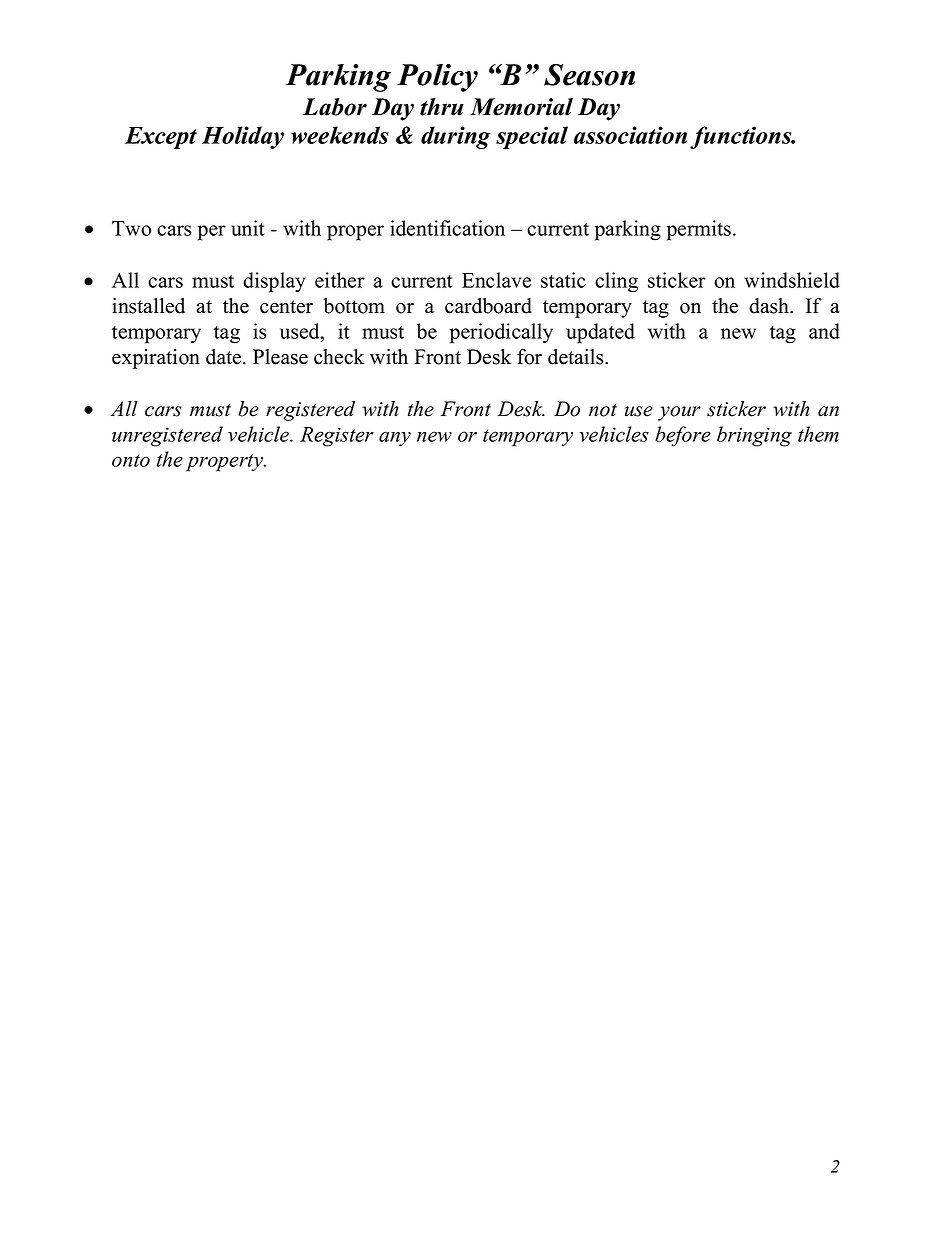  Describe the element at coordinates (496, 280) in the screenshot. I see `Enclave` at that location.
